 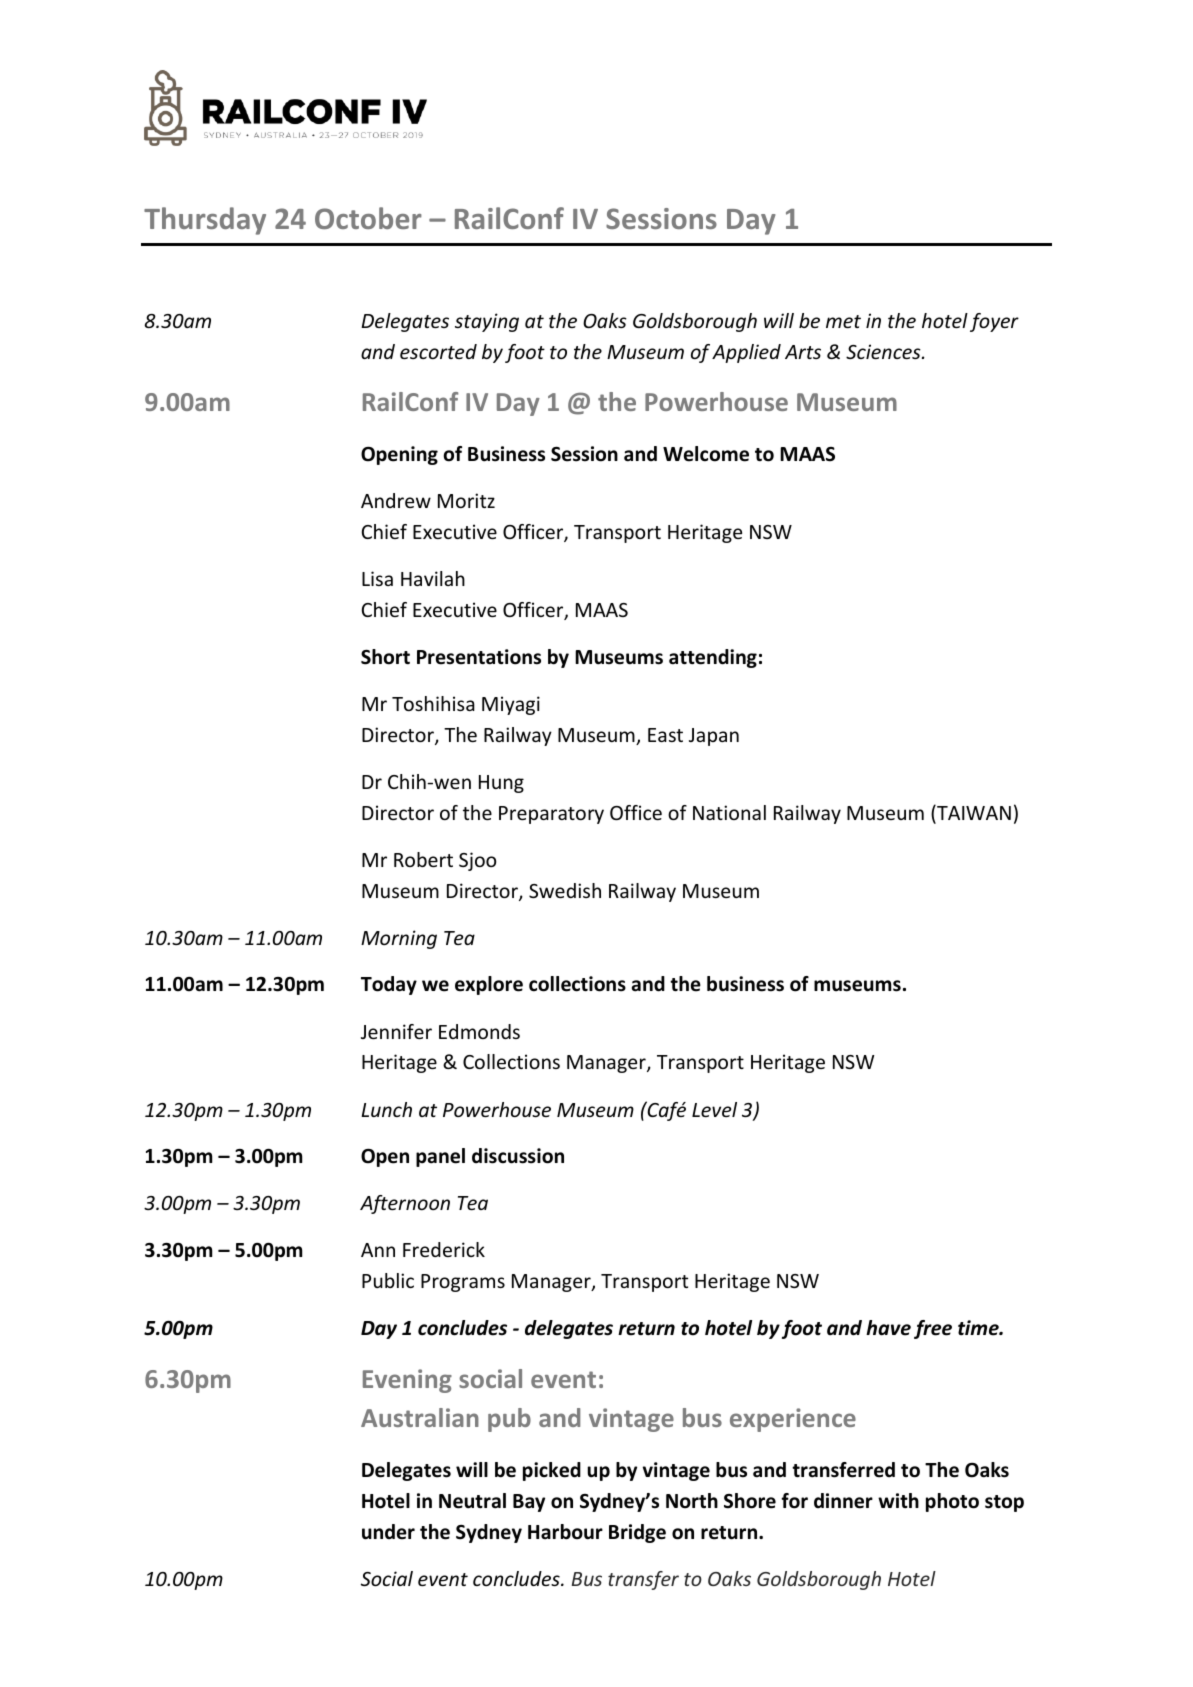 What do you see at coordinates (665, 735) in the screenshot?
I see `East` at bounding box center [665, 735].
